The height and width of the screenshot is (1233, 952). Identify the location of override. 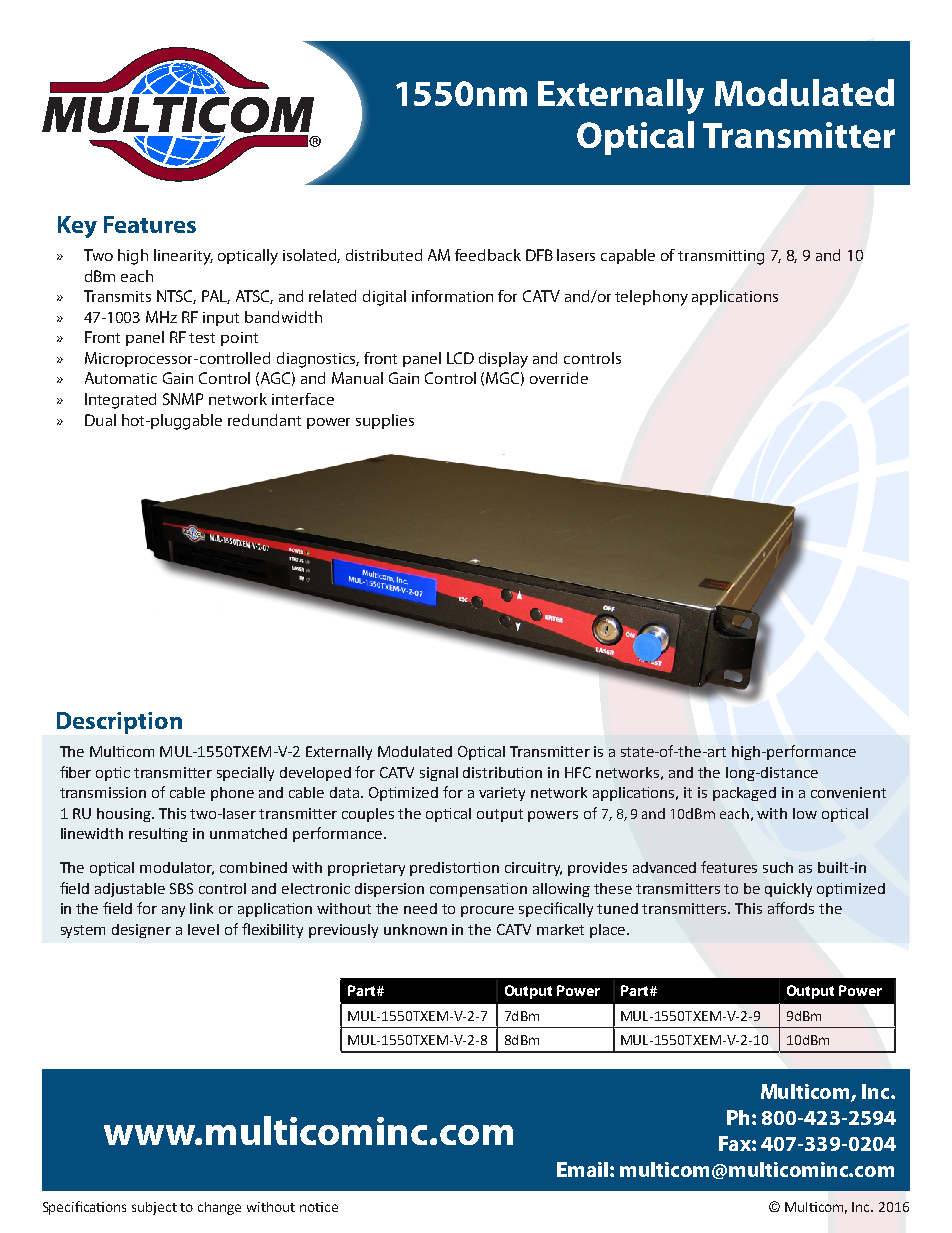
(559, 378).
